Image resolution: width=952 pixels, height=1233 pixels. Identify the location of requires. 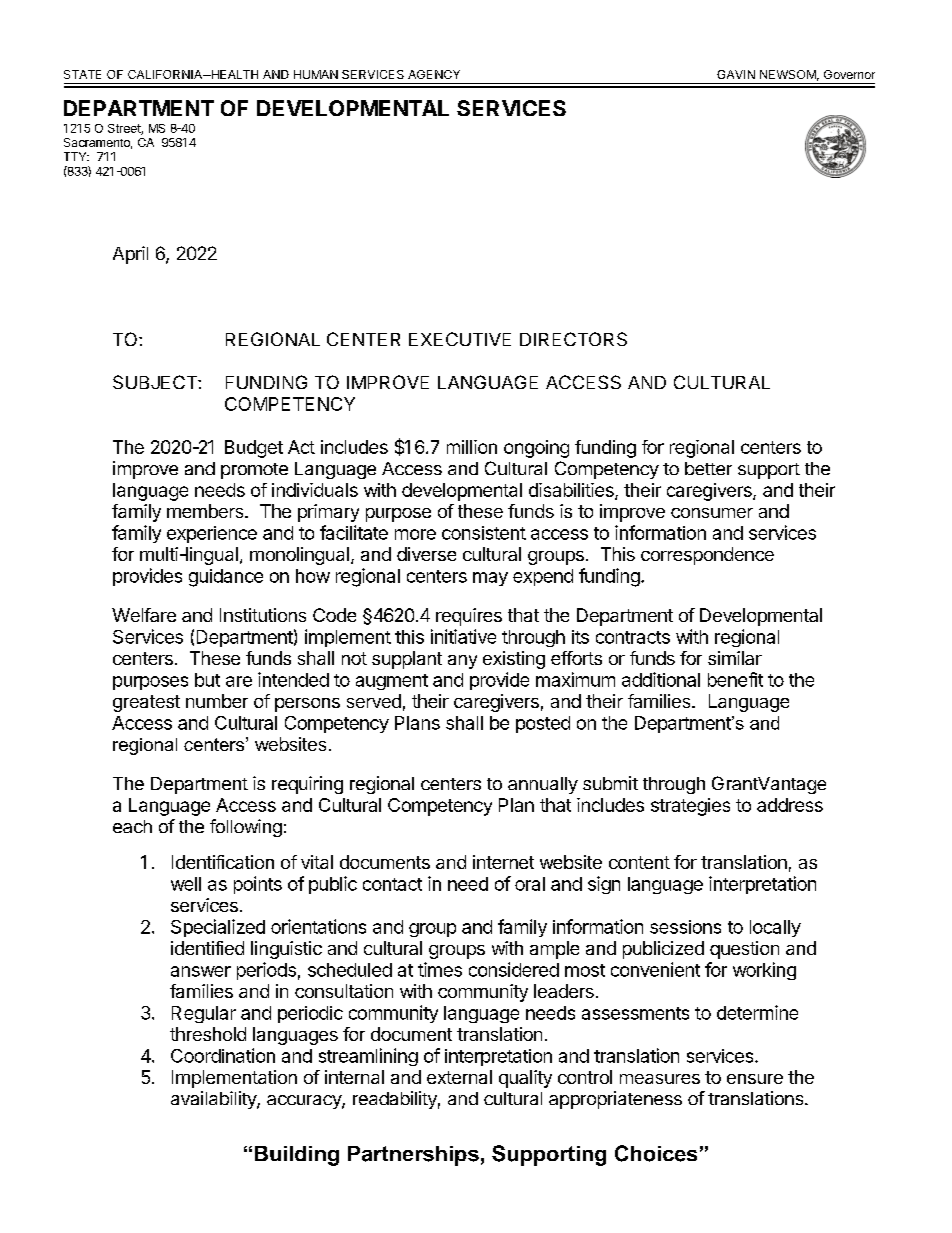
(469, 617).
